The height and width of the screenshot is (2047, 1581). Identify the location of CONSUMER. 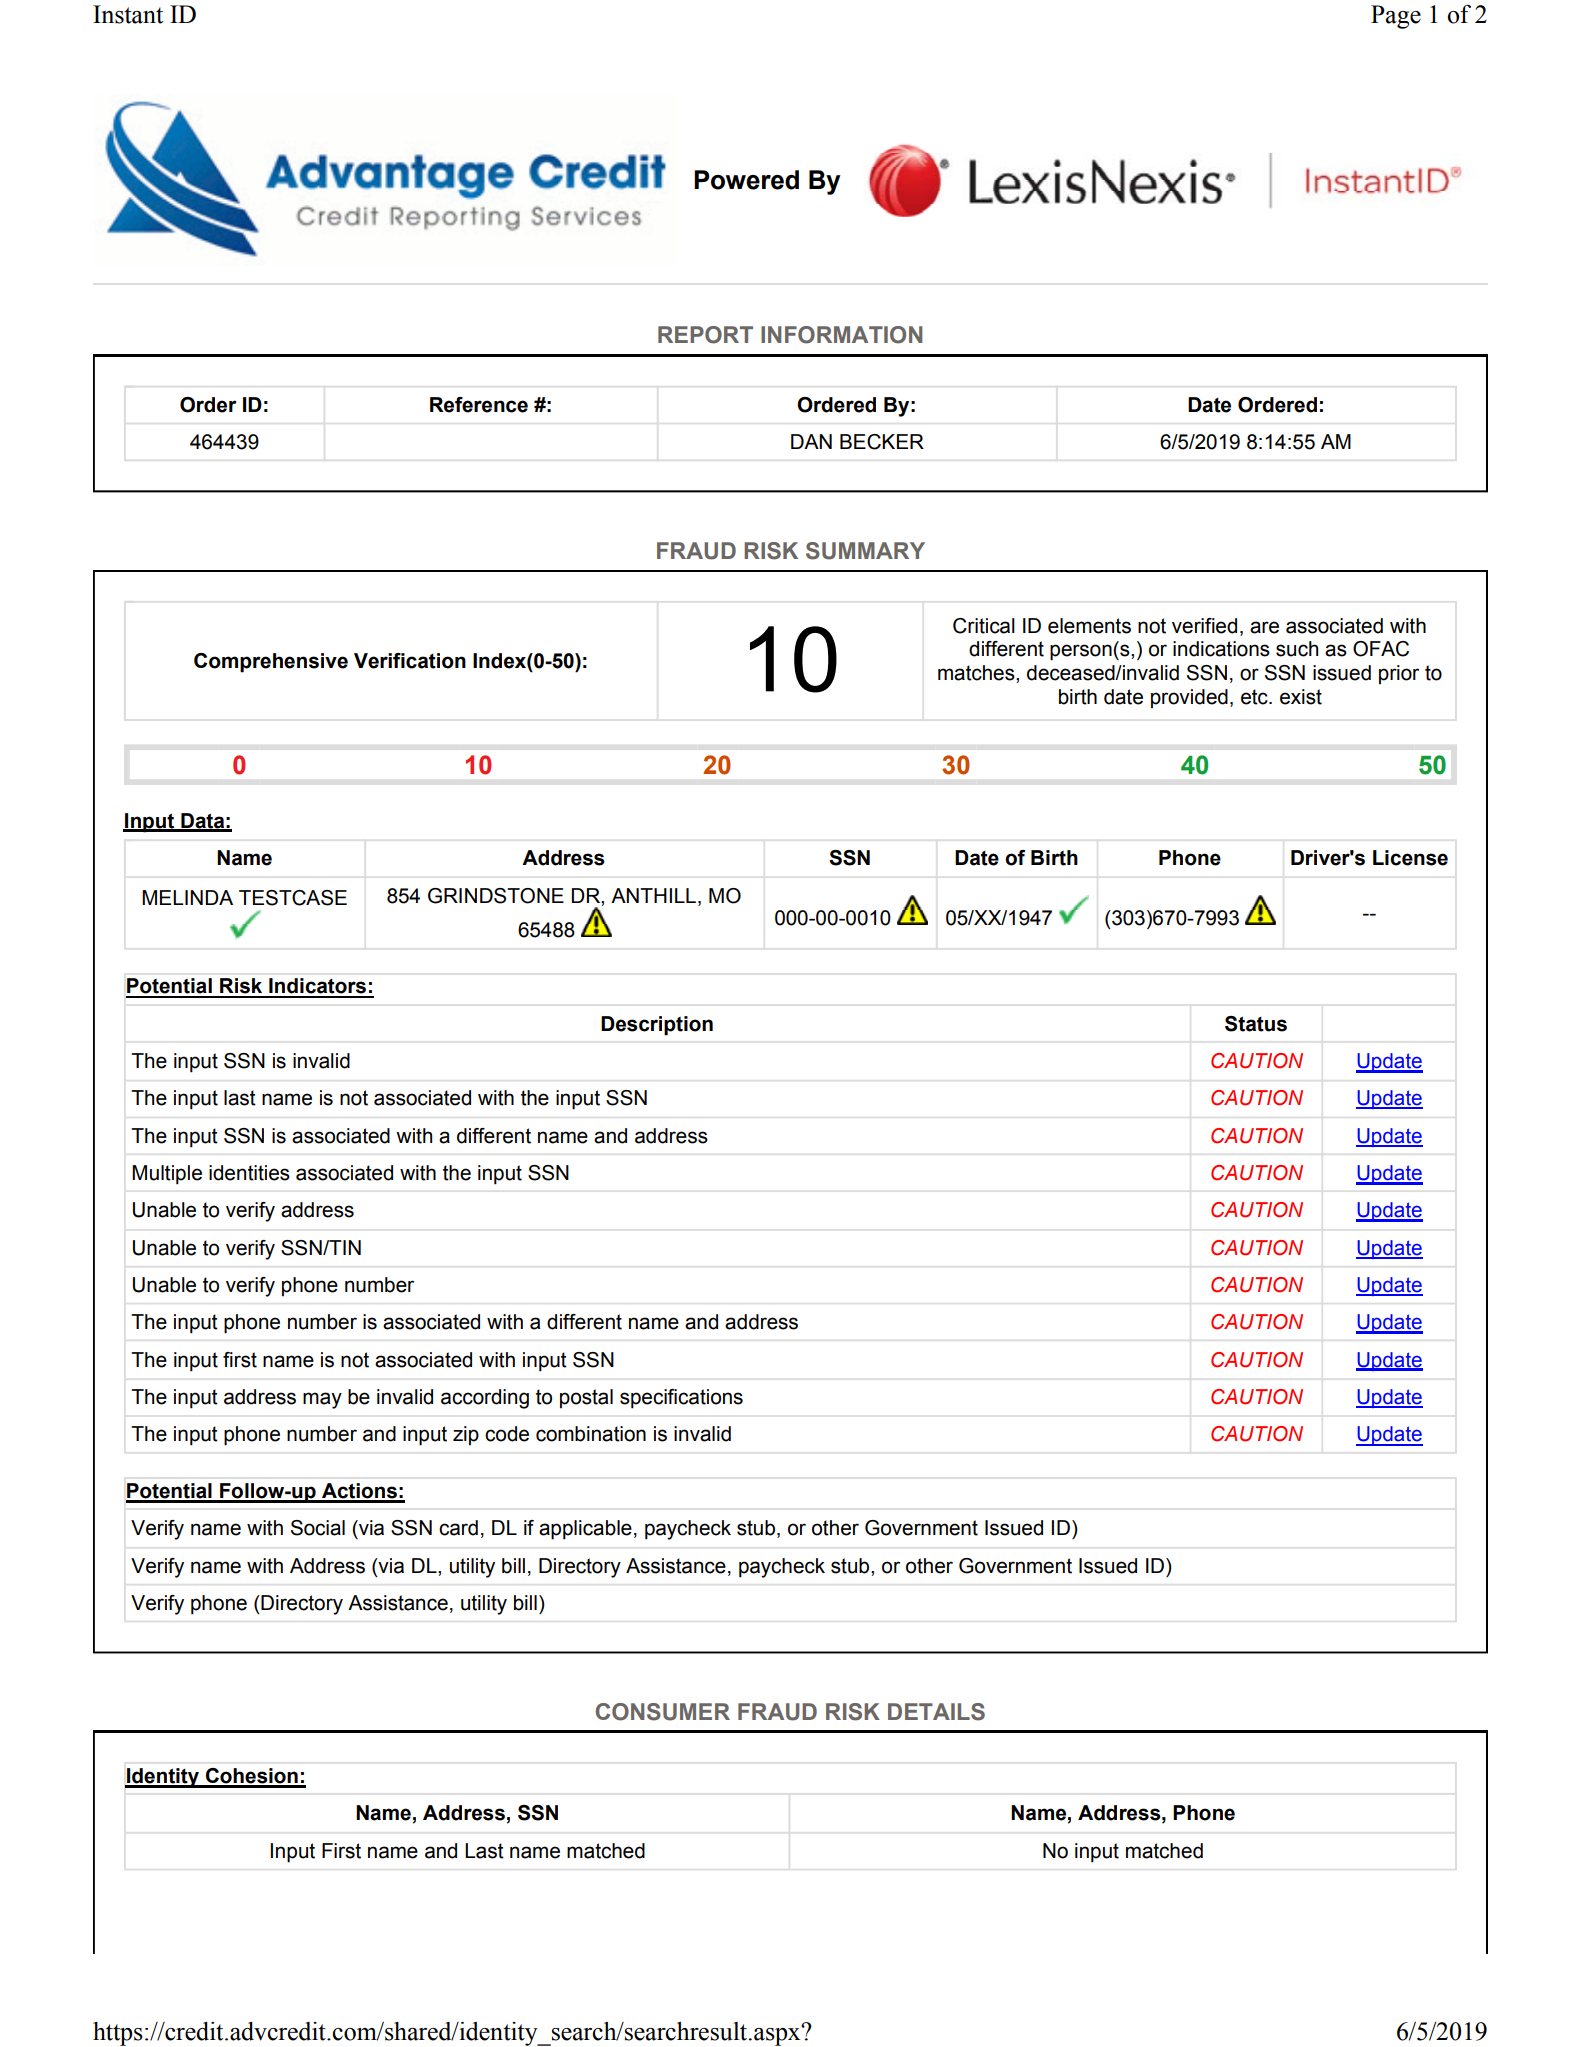
(663, 1712).
